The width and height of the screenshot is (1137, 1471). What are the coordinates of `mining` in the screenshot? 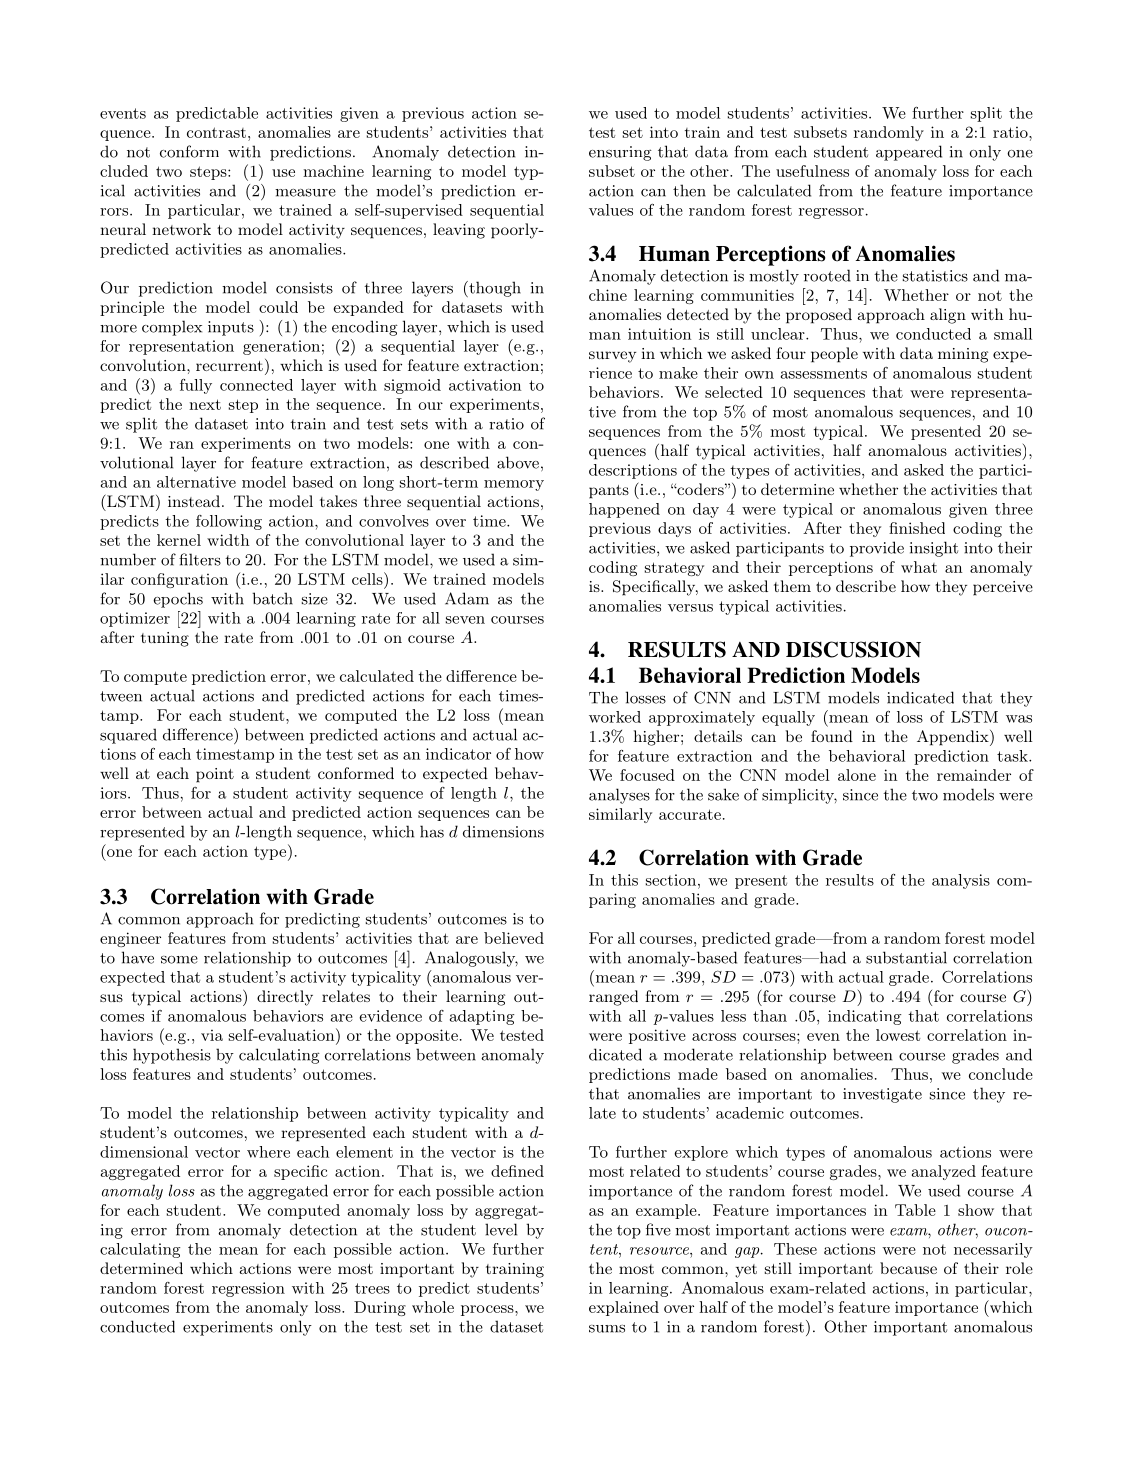 It's located at (963, 355).
